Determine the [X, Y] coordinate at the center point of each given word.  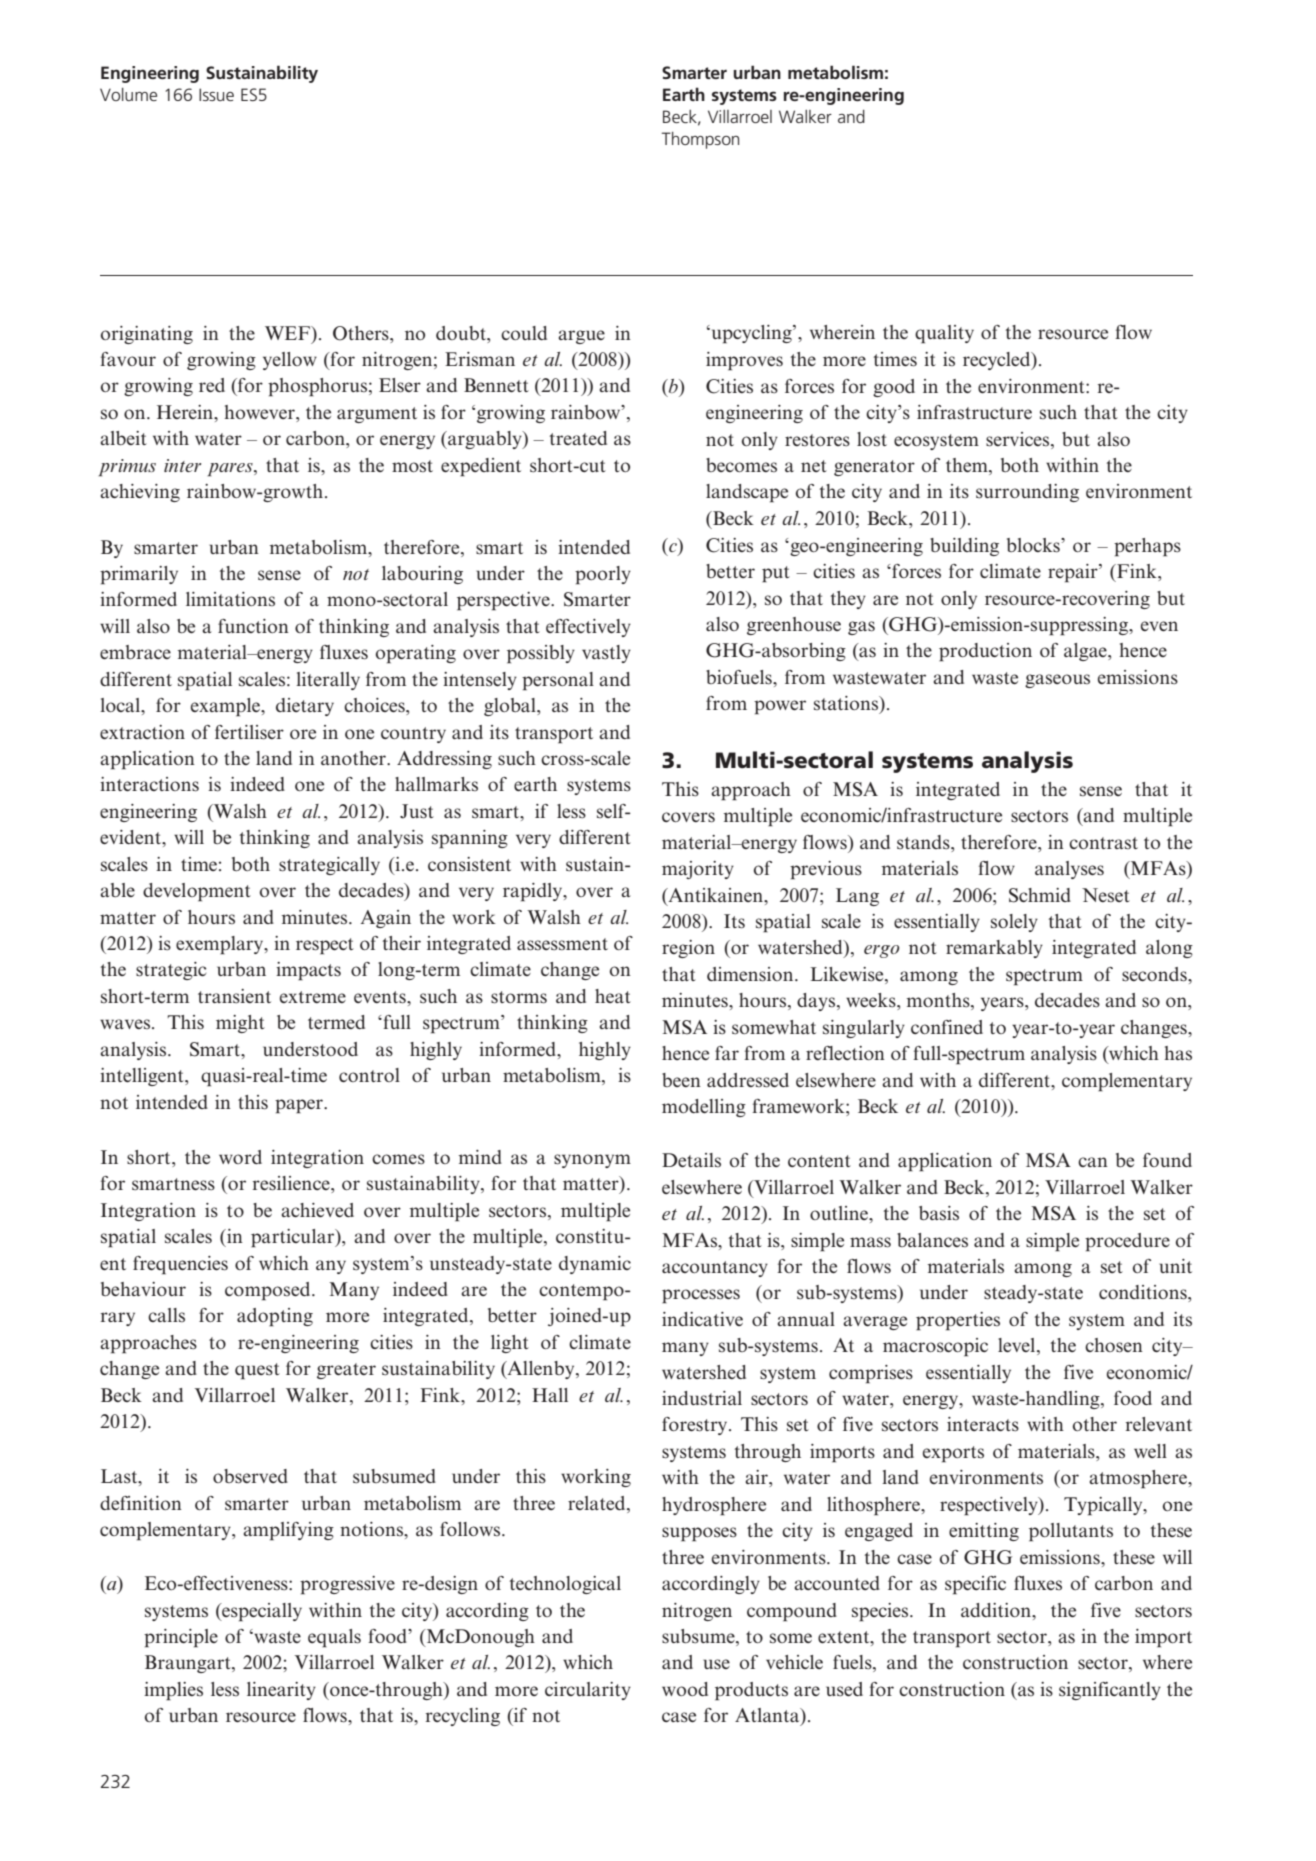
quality [944, 334]
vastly [606, 654]
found [1167, 1160]
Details [691, 1160]
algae [1086, 652]
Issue [216, 94]
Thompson [700, 140]
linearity [281, 1691]
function [253, 626]
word [240, 1157]
